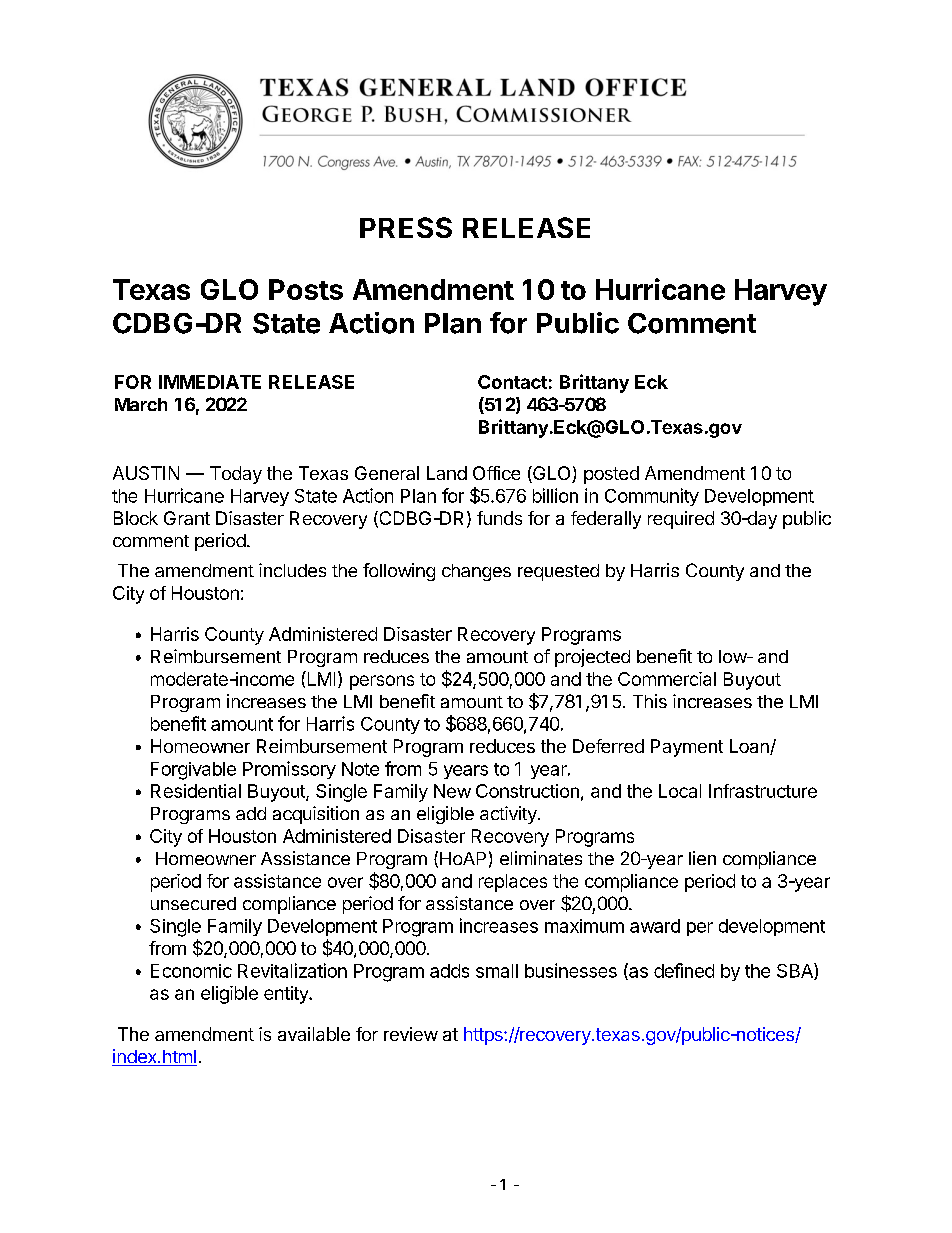 Image resolution: width=952 pixels, height=1233 pixels. What do you see at coordinates (306, 289) in the screenshot?
I see `Posts` at bounding box center [306, 289].
